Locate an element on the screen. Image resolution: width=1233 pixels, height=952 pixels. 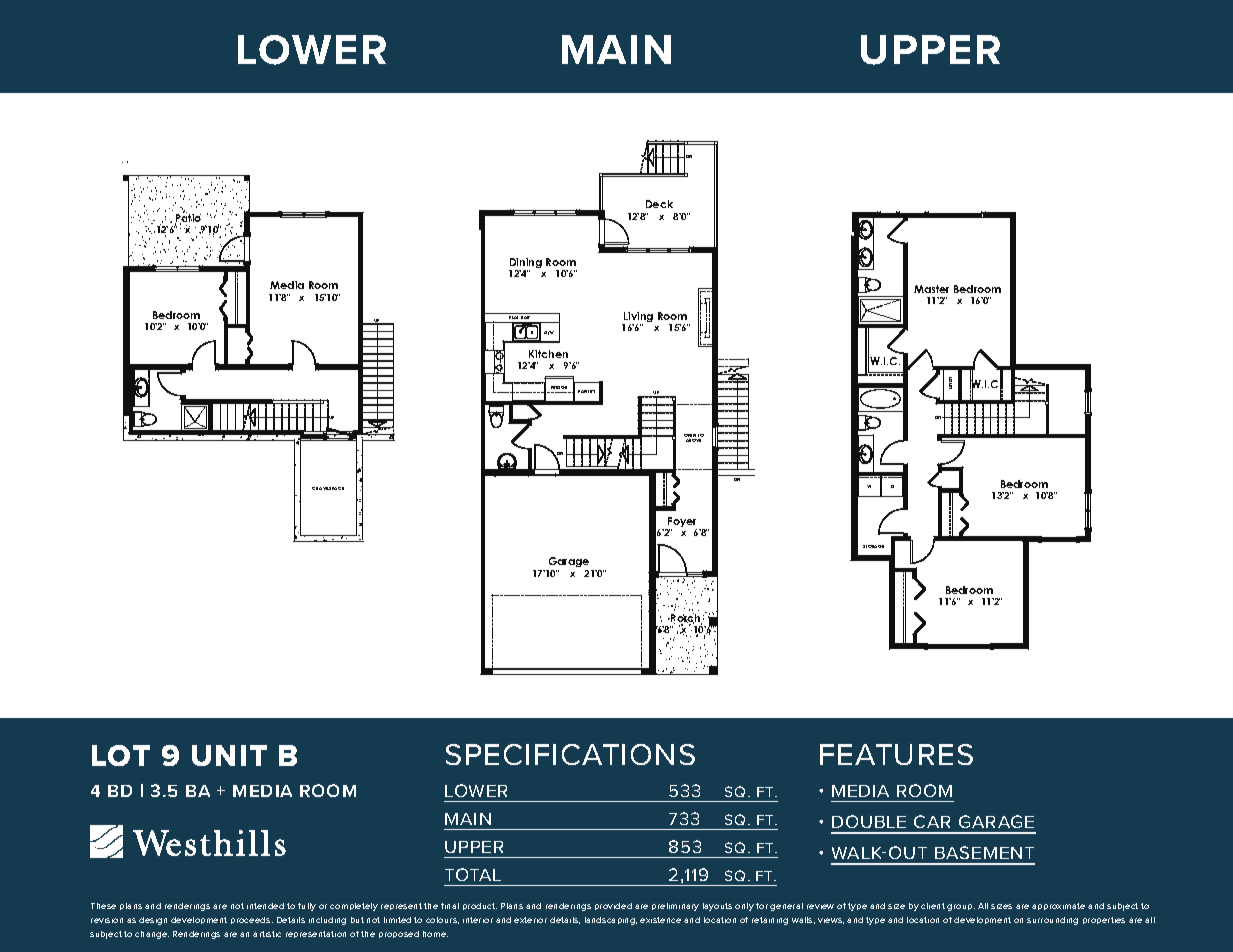
proceeds is located at coordinates (252, 920).
